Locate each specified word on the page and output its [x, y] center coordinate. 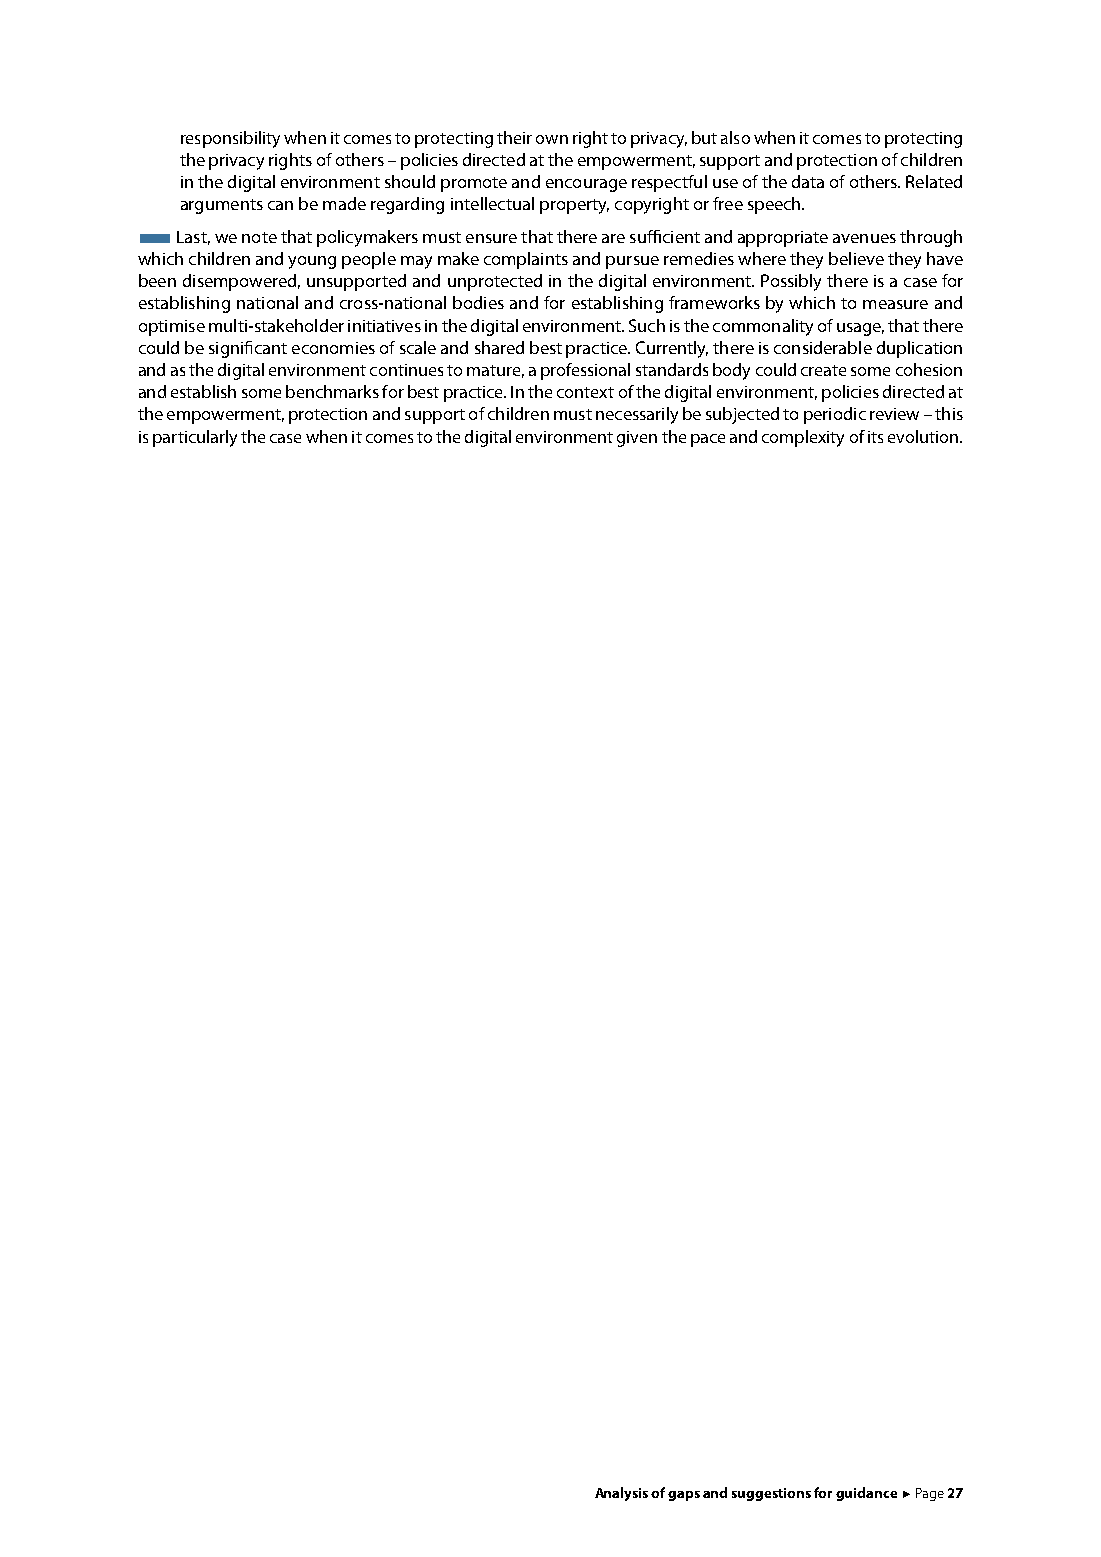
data [808, 181]
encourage [586, 185]
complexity [803, 438]
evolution [924, 436]
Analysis [621, 1494]
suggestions [771, 1494]
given [637, 439]
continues [406, 370]
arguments [222, 206]
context [585, 392]
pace [708, 440]
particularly [195, 438]
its [875, 437]
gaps [684, 1496]
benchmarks [332, 391]
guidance [866, 1494]
